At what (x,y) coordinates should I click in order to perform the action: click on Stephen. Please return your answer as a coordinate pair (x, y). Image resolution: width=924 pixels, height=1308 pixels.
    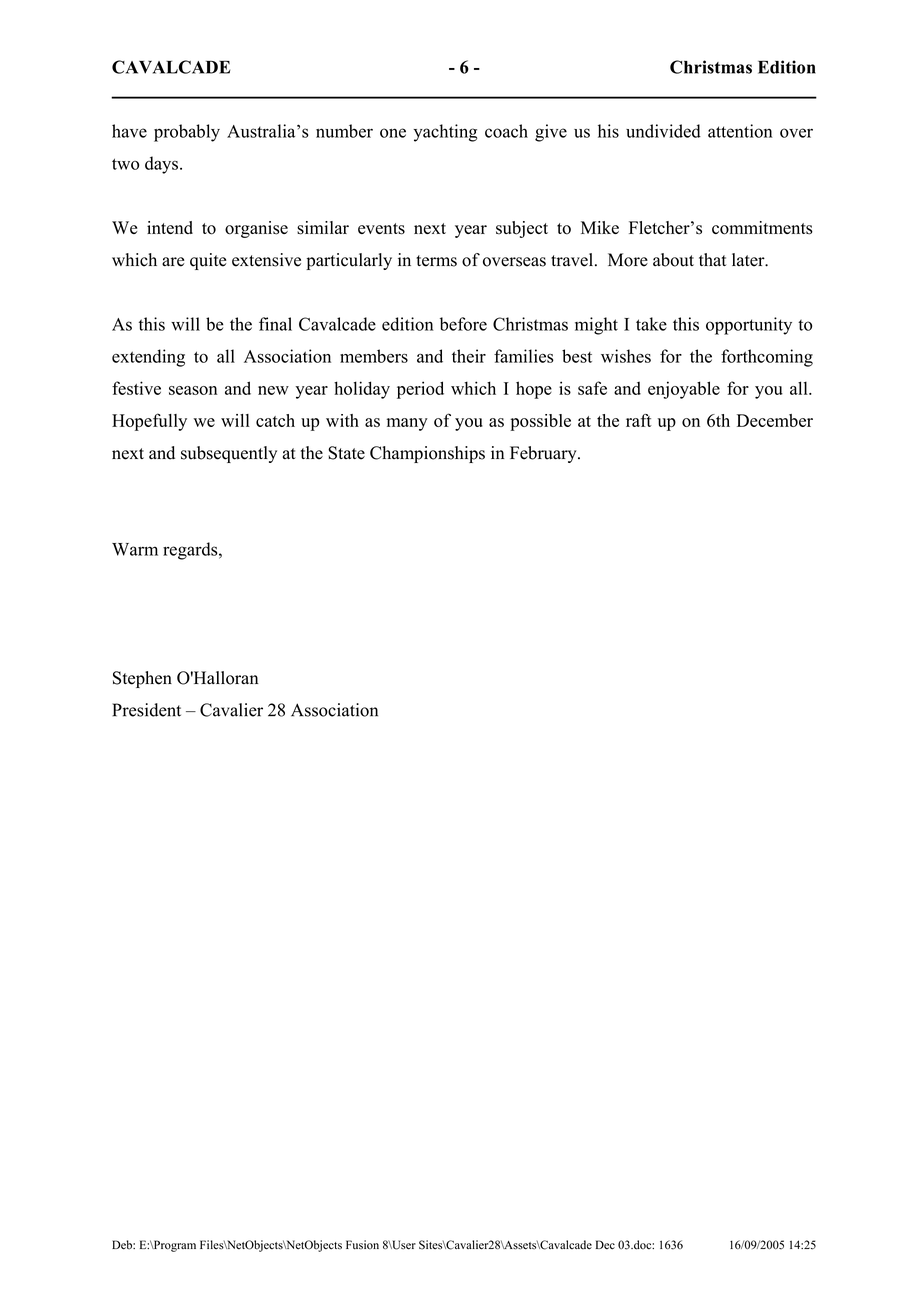
    Looking at the image, I should click on (142, 679).
